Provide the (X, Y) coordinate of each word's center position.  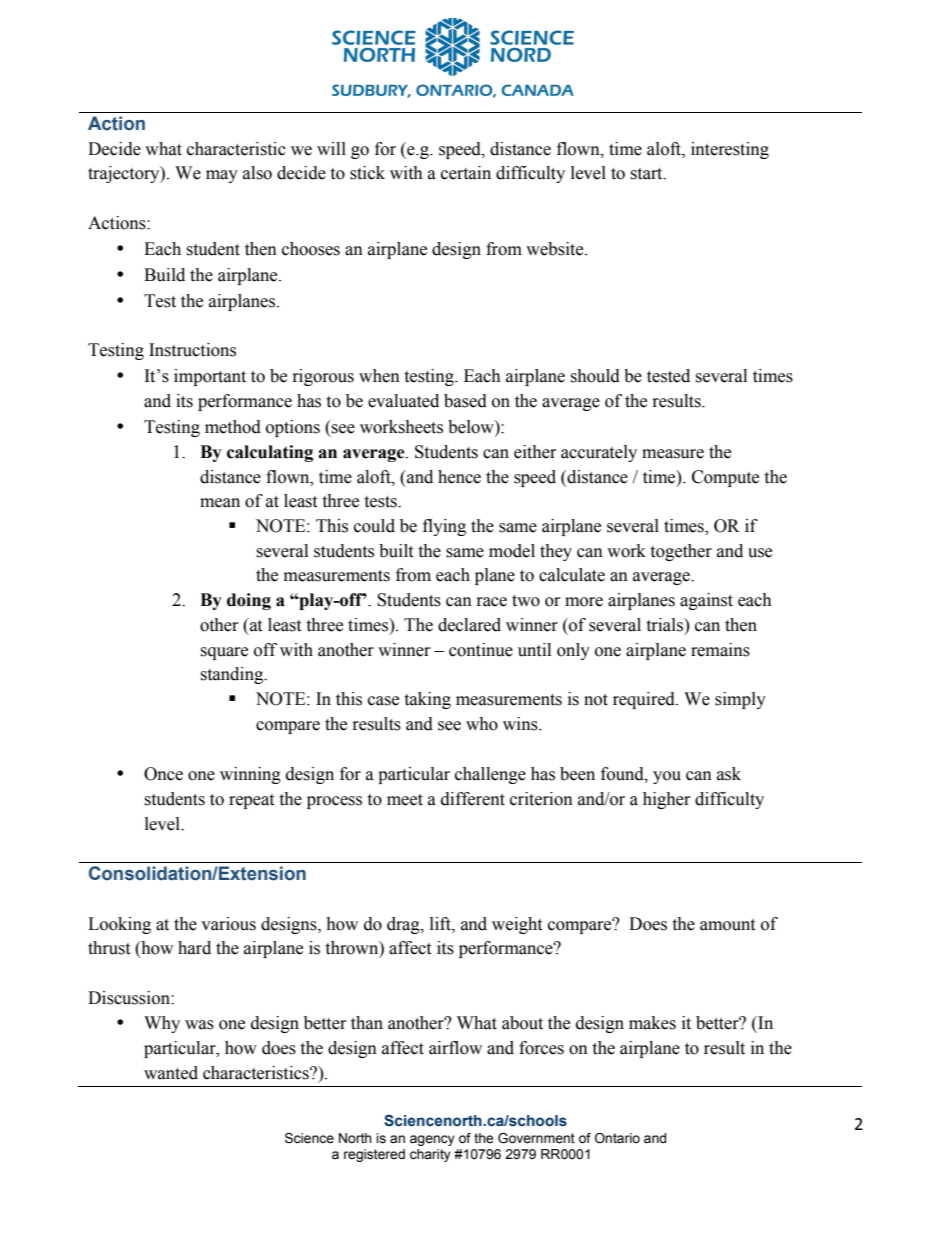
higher (667, 800)
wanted (171, 1073)
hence (459, 477)
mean (220, 503)
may (222, 176)
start (647, 174)
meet (405, 800)
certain (466, 173)
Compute (725, 478)
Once (163, 774)
